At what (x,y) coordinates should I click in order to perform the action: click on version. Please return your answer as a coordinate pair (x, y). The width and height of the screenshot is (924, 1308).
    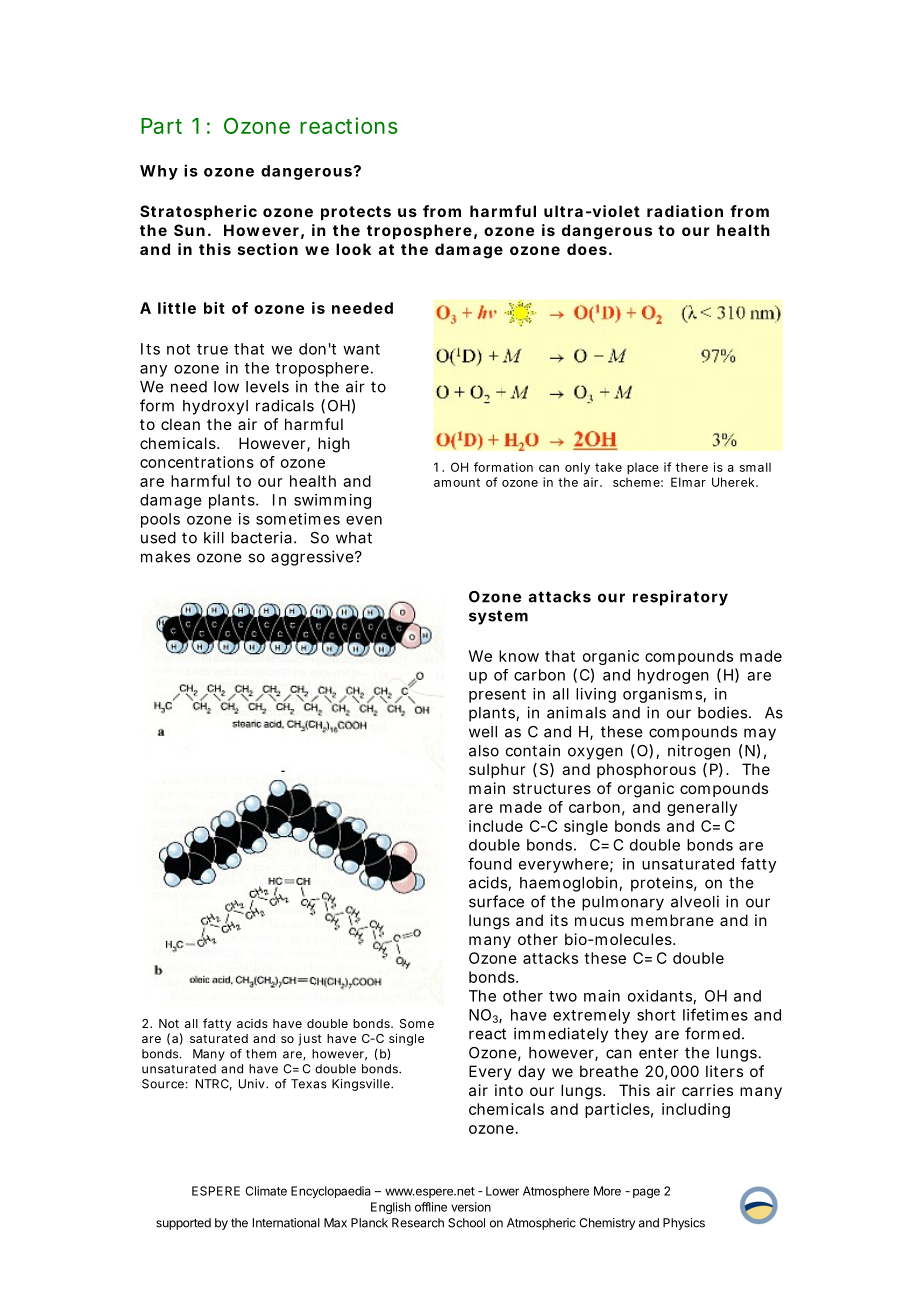
    Looking at the image, I should click on (471, 1207).
